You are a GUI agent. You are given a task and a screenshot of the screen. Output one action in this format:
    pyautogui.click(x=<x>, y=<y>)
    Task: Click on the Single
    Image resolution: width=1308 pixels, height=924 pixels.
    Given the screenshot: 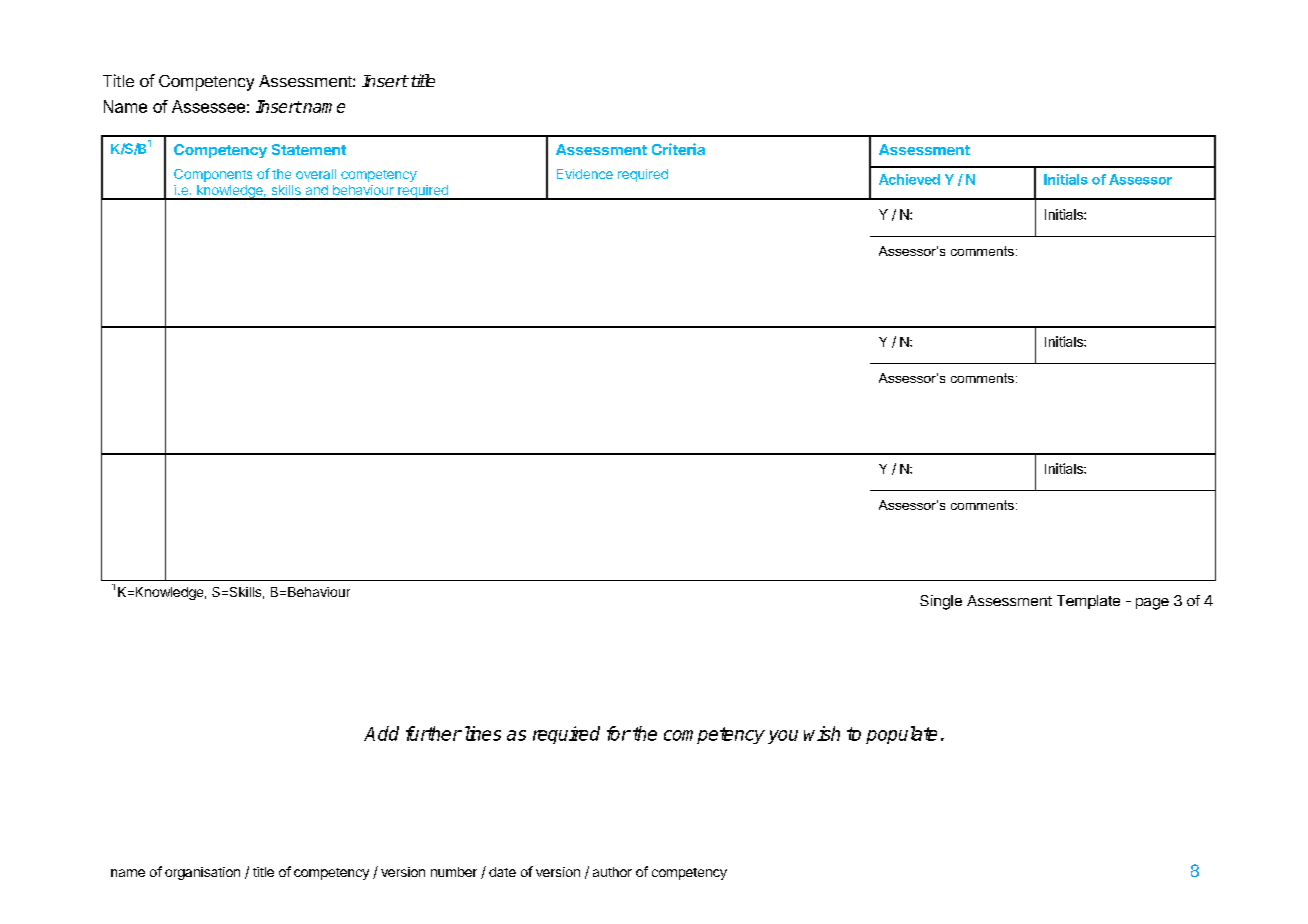 What is the action you would take?
    pyautogui.click(x=941, y=602)
